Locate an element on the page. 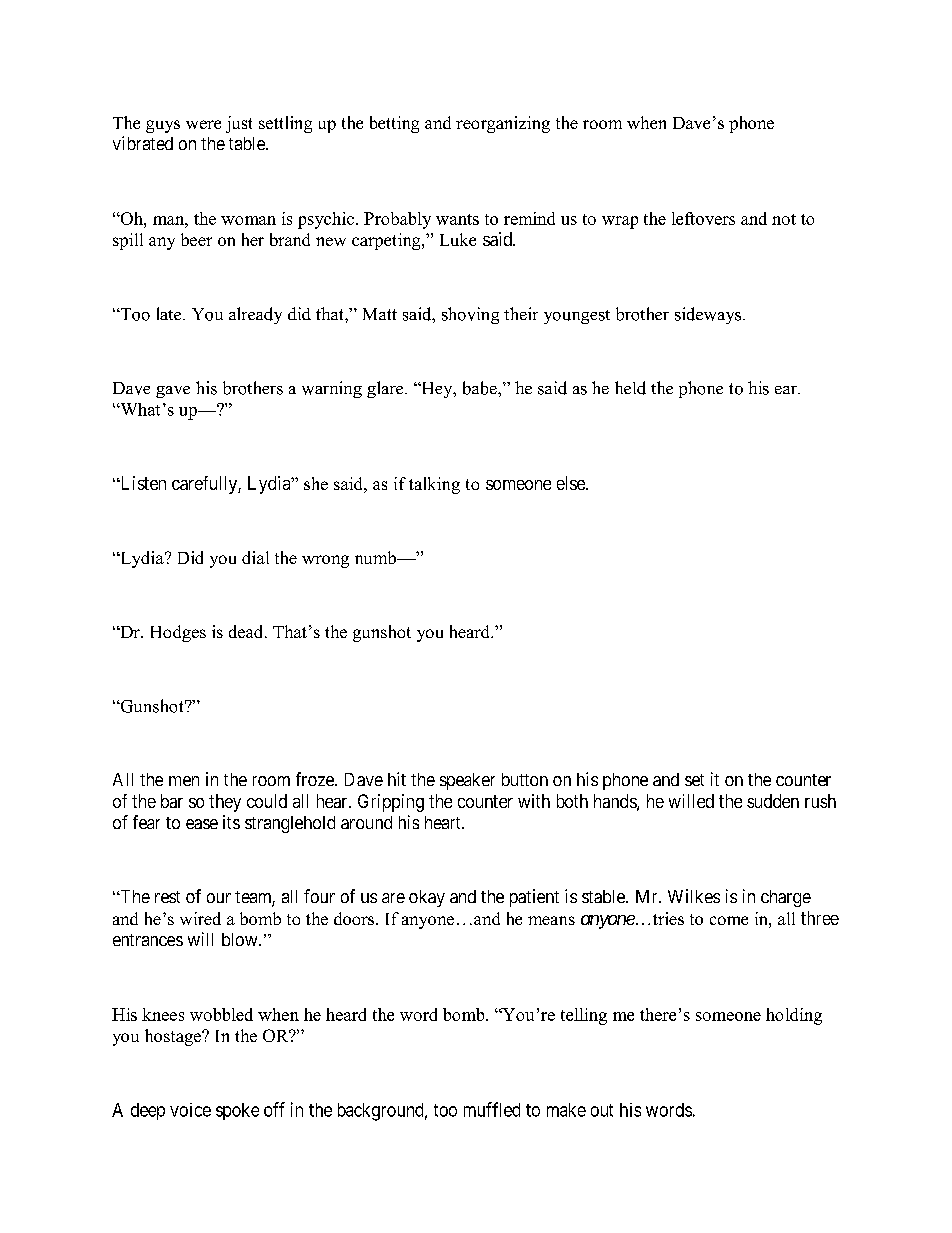  come is located at coordinates (729, 920).
